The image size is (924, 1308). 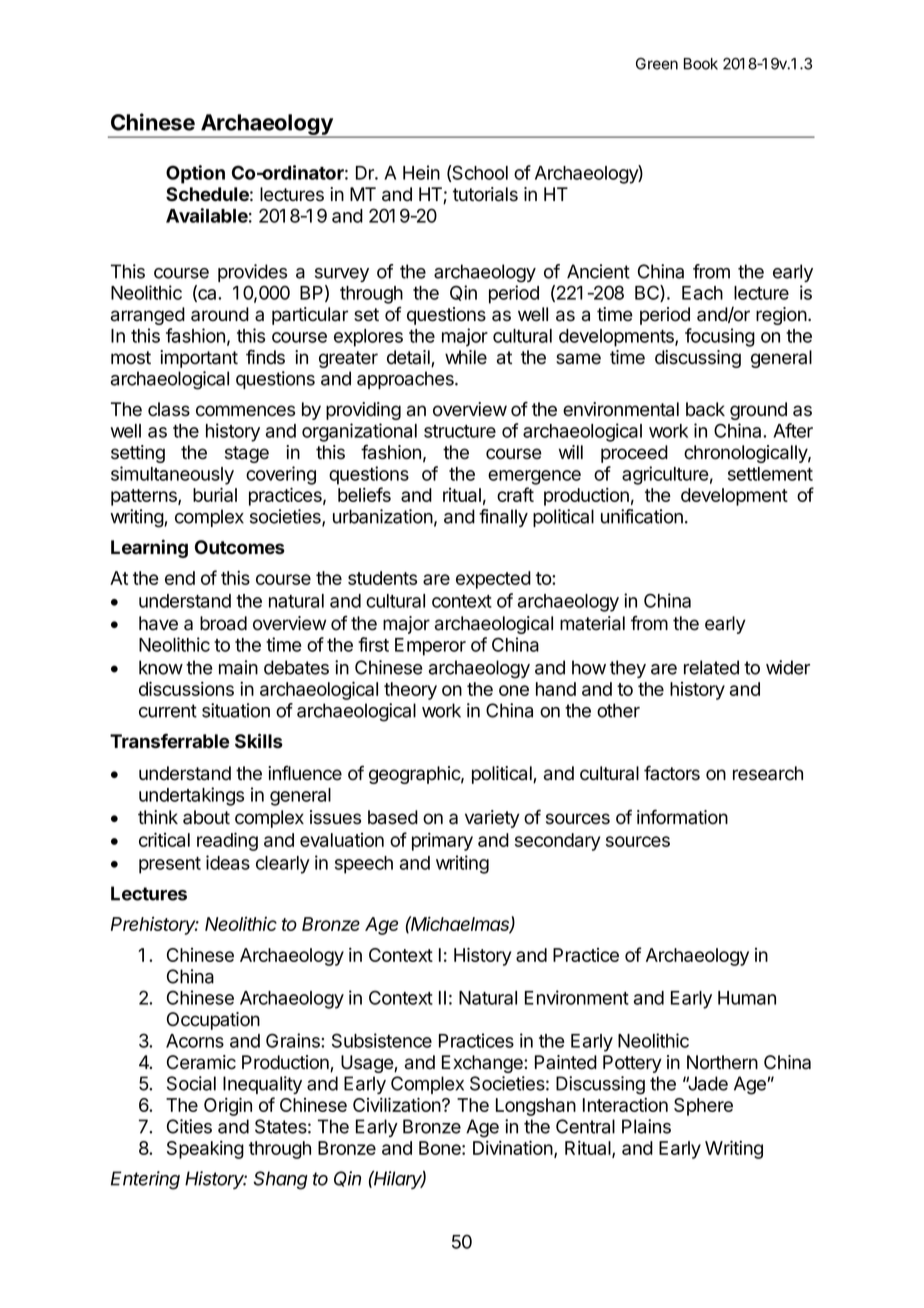 I want to click on Hein, so click(x=421, y=172).
